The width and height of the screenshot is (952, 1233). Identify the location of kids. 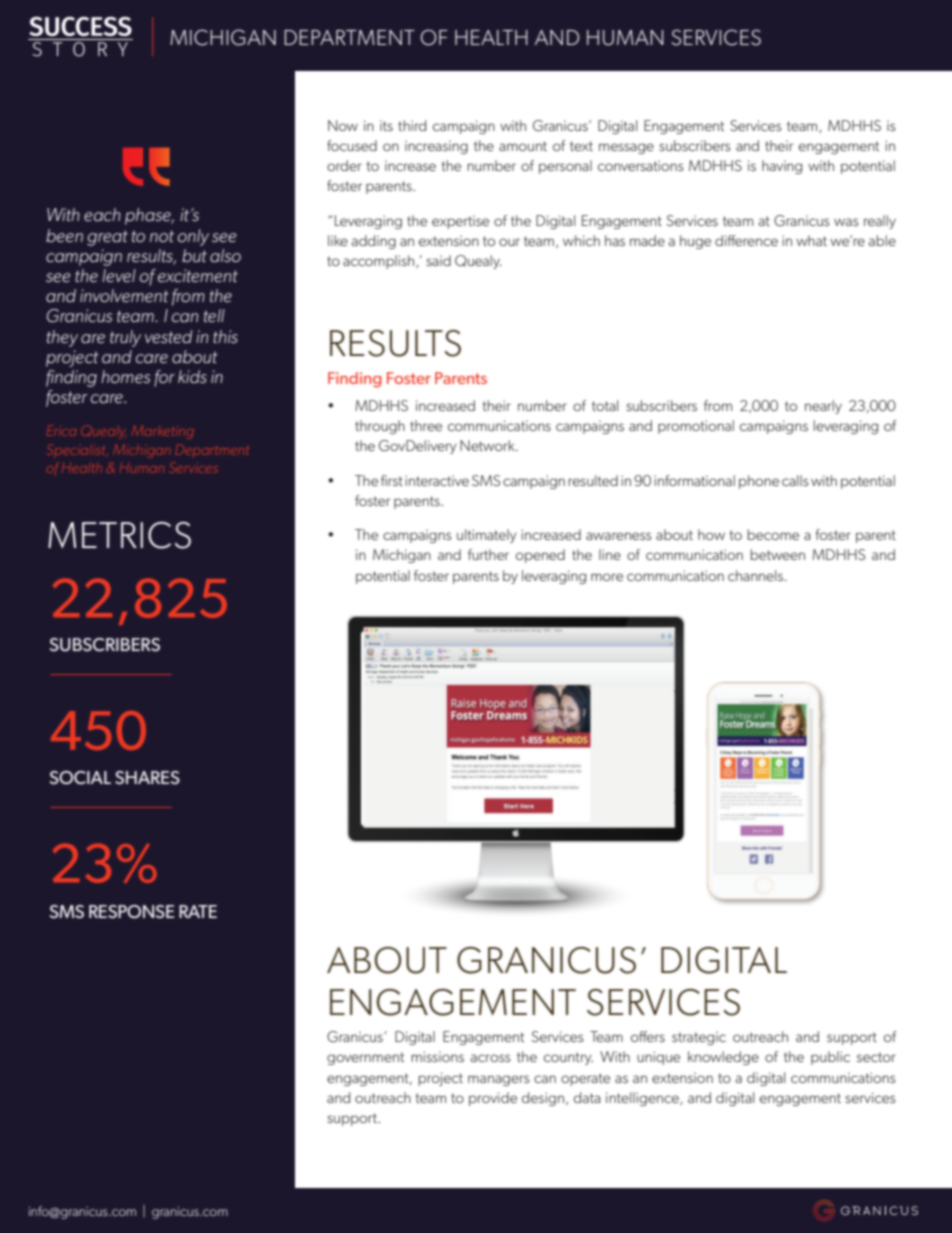
(192, 376).
